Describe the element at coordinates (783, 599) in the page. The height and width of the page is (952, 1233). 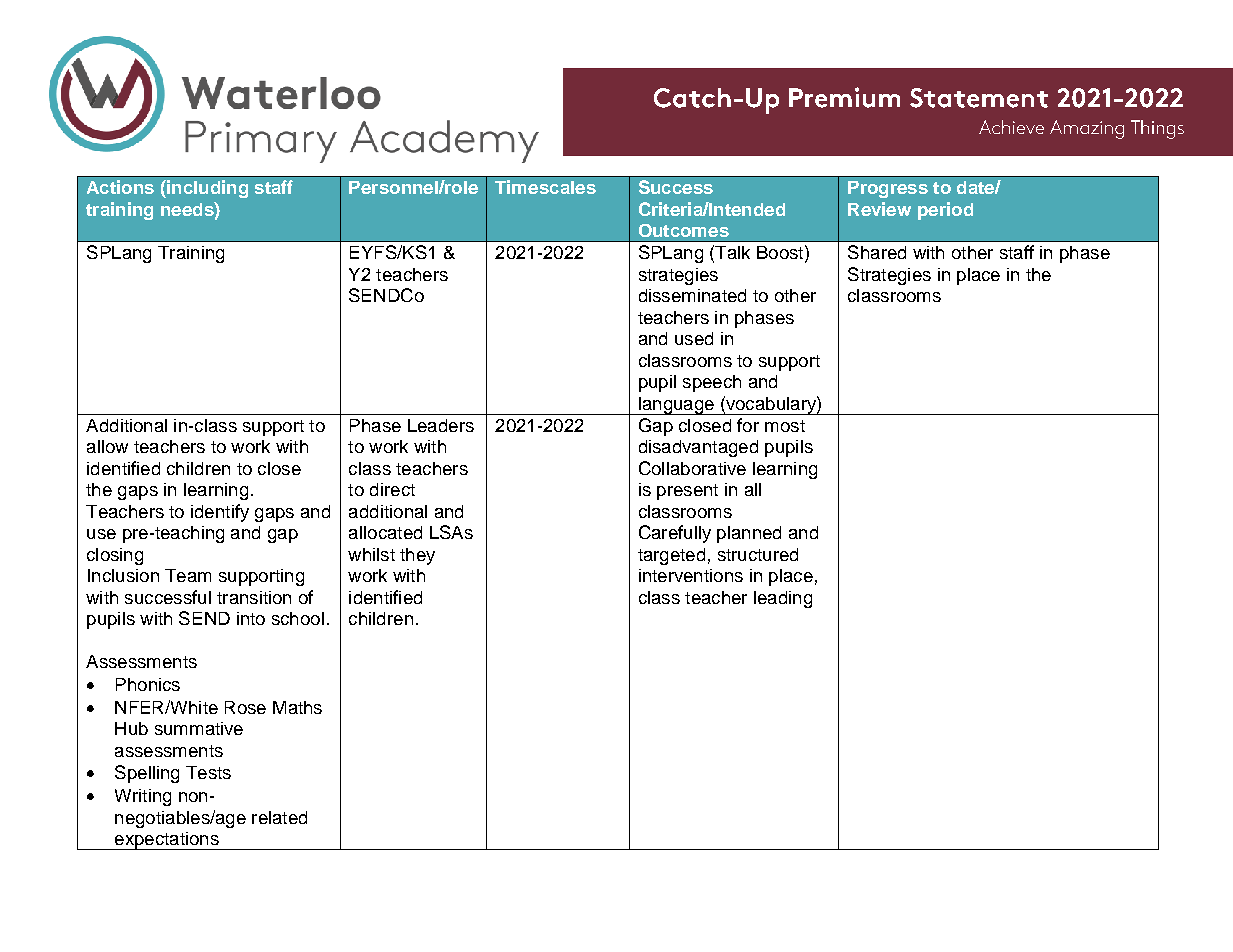
I see `leading` at that location.
